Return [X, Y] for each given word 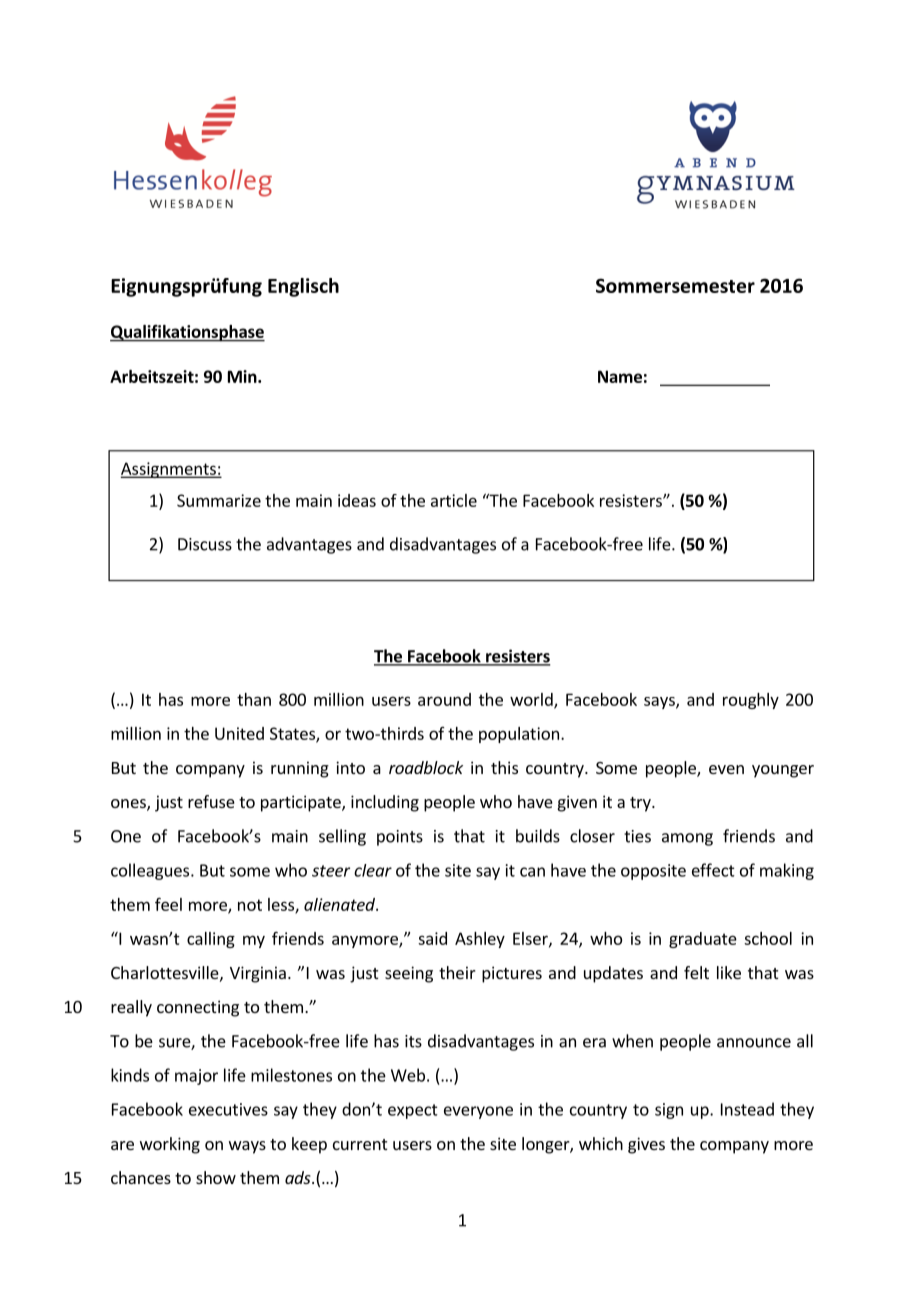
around [444, 699]
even [726, 769]
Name [620, 376]
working [170, 1145]
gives [646, 1145]
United [239, 733]
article [454, 500]
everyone [478, 1112]
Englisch [303, 287]
